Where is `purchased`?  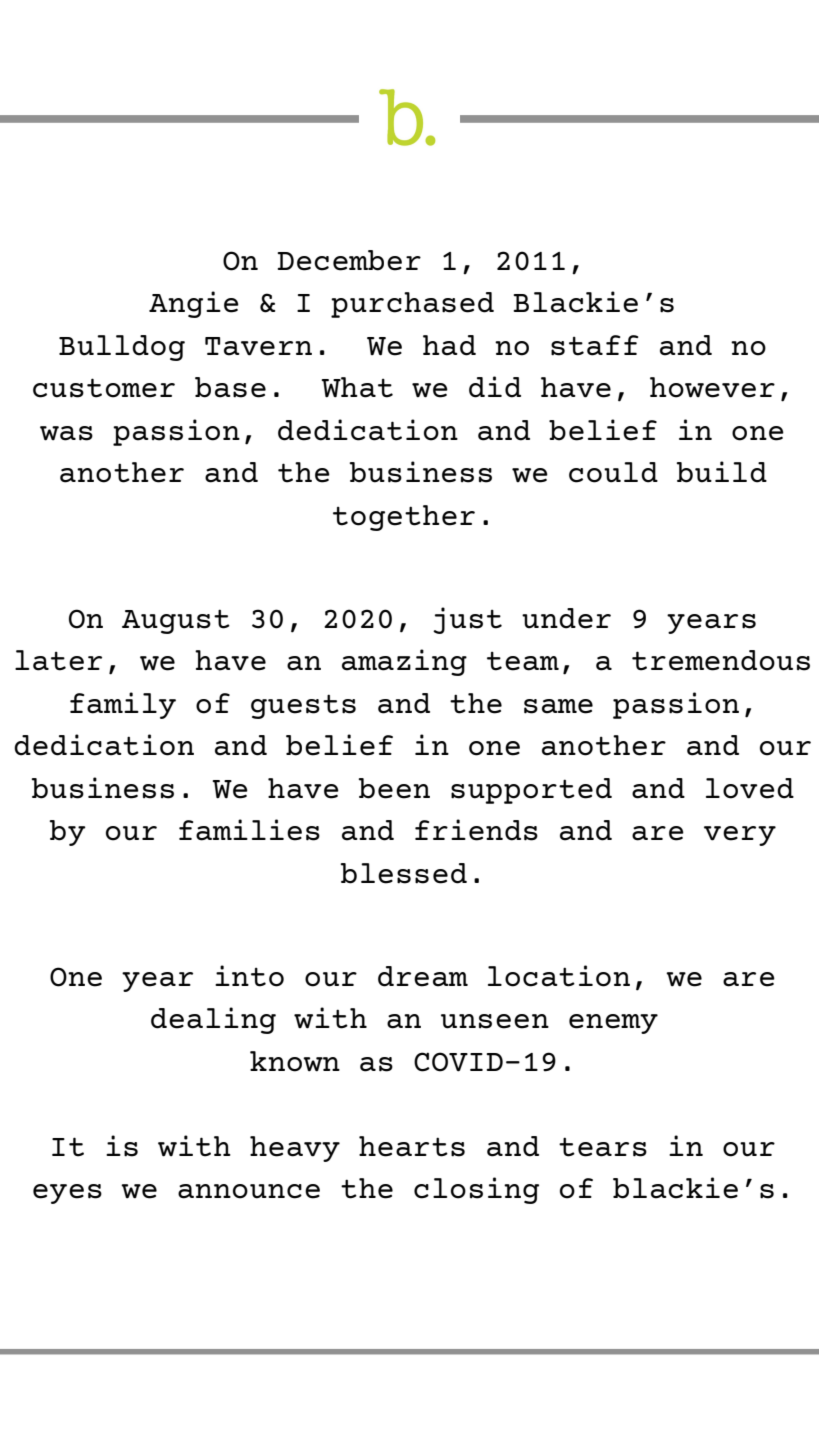 purchased is located at coordinates (412, 305).
